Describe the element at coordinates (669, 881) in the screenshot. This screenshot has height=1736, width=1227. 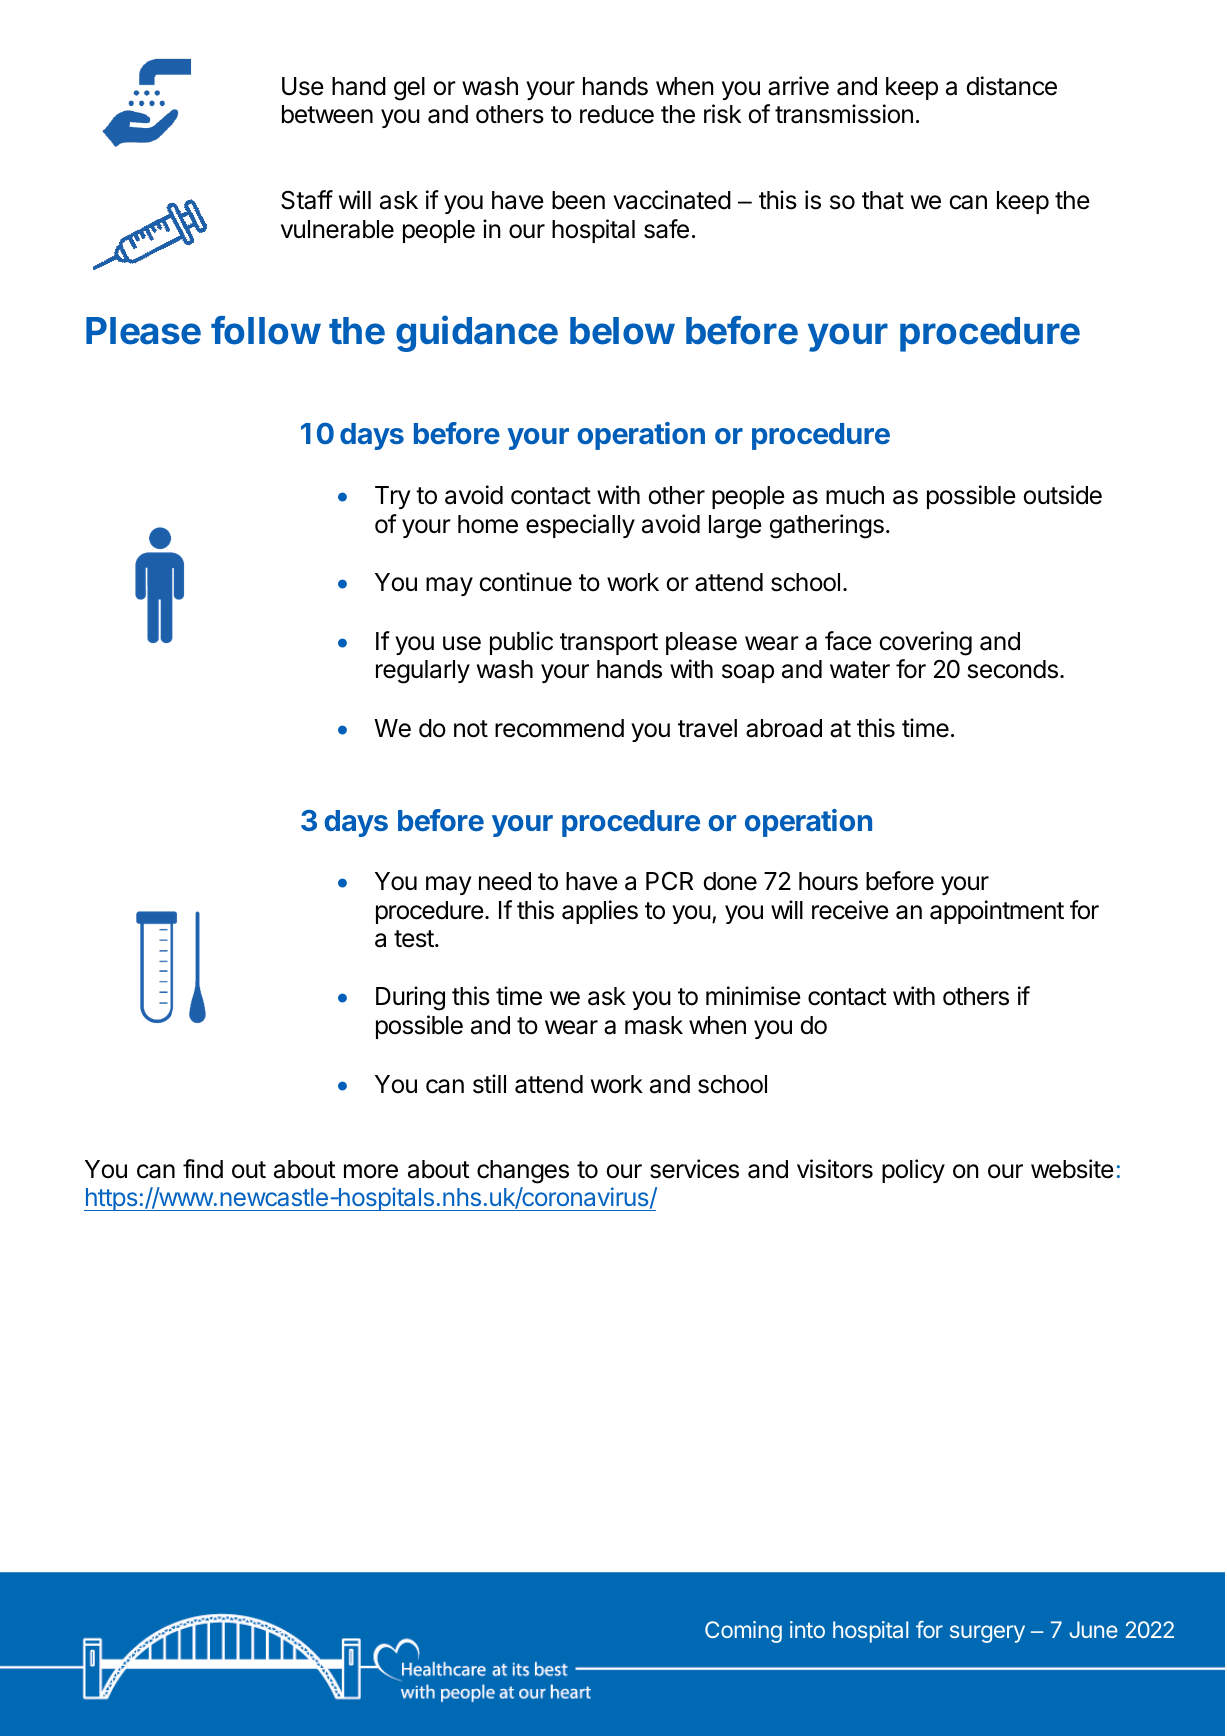
I see `PCR` at that location.
